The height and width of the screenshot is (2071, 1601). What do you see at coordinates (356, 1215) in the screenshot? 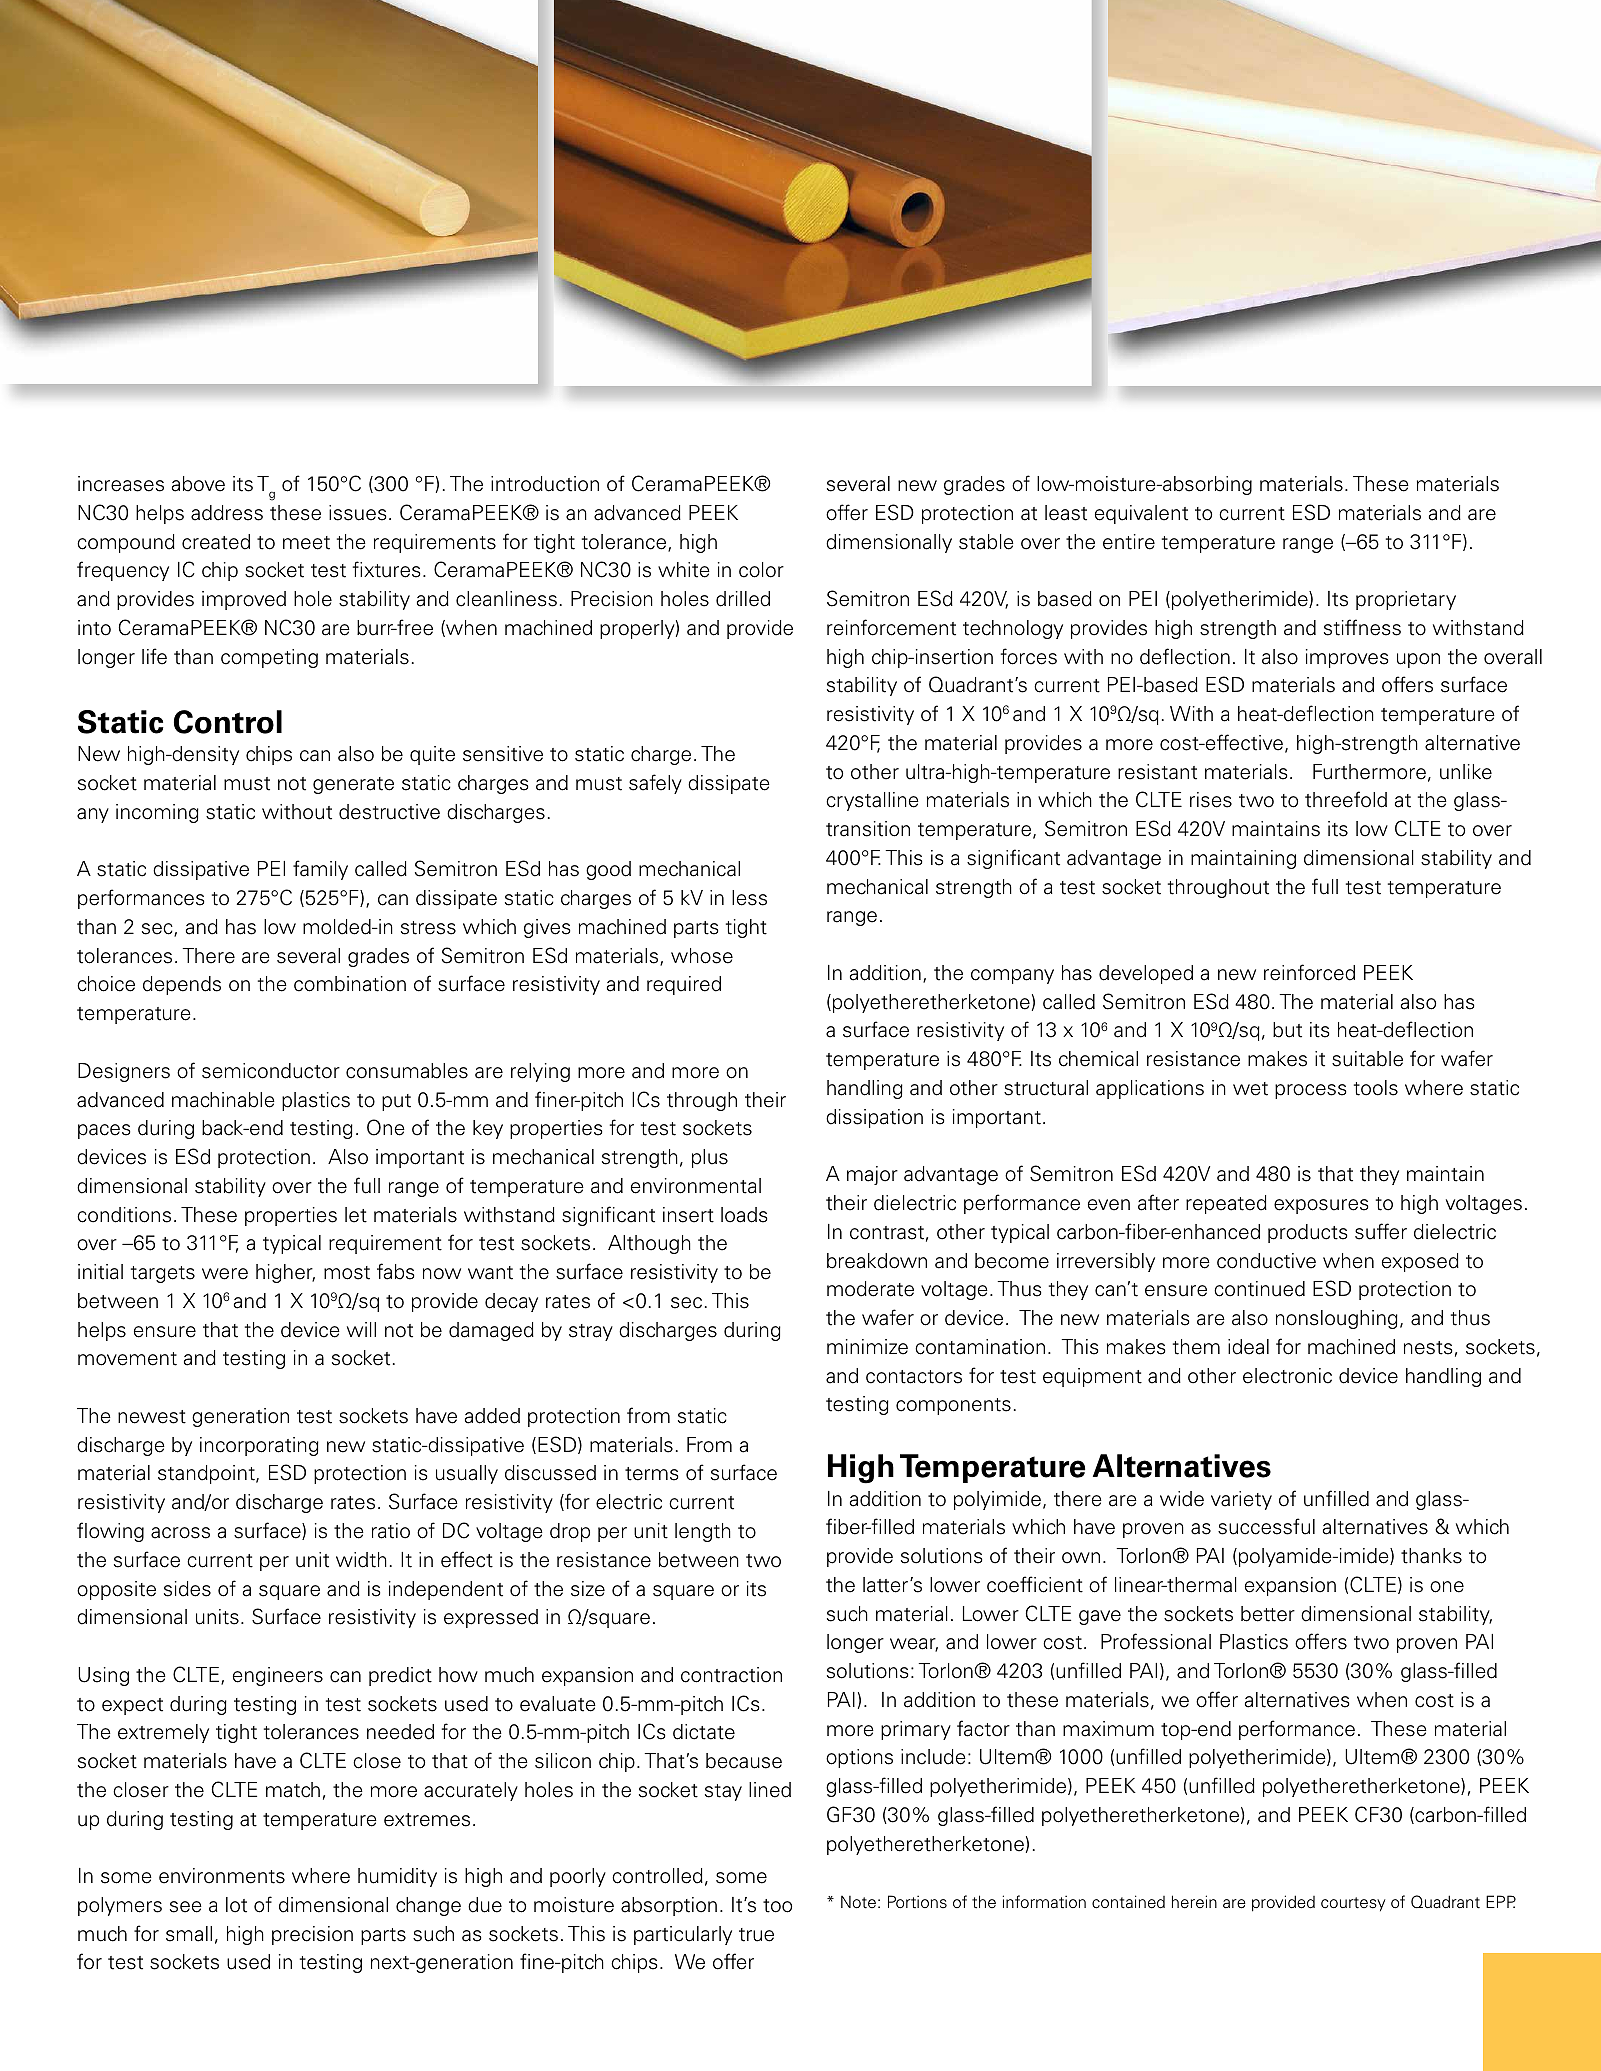
I see `let` at bounding box center [356, 1215].
